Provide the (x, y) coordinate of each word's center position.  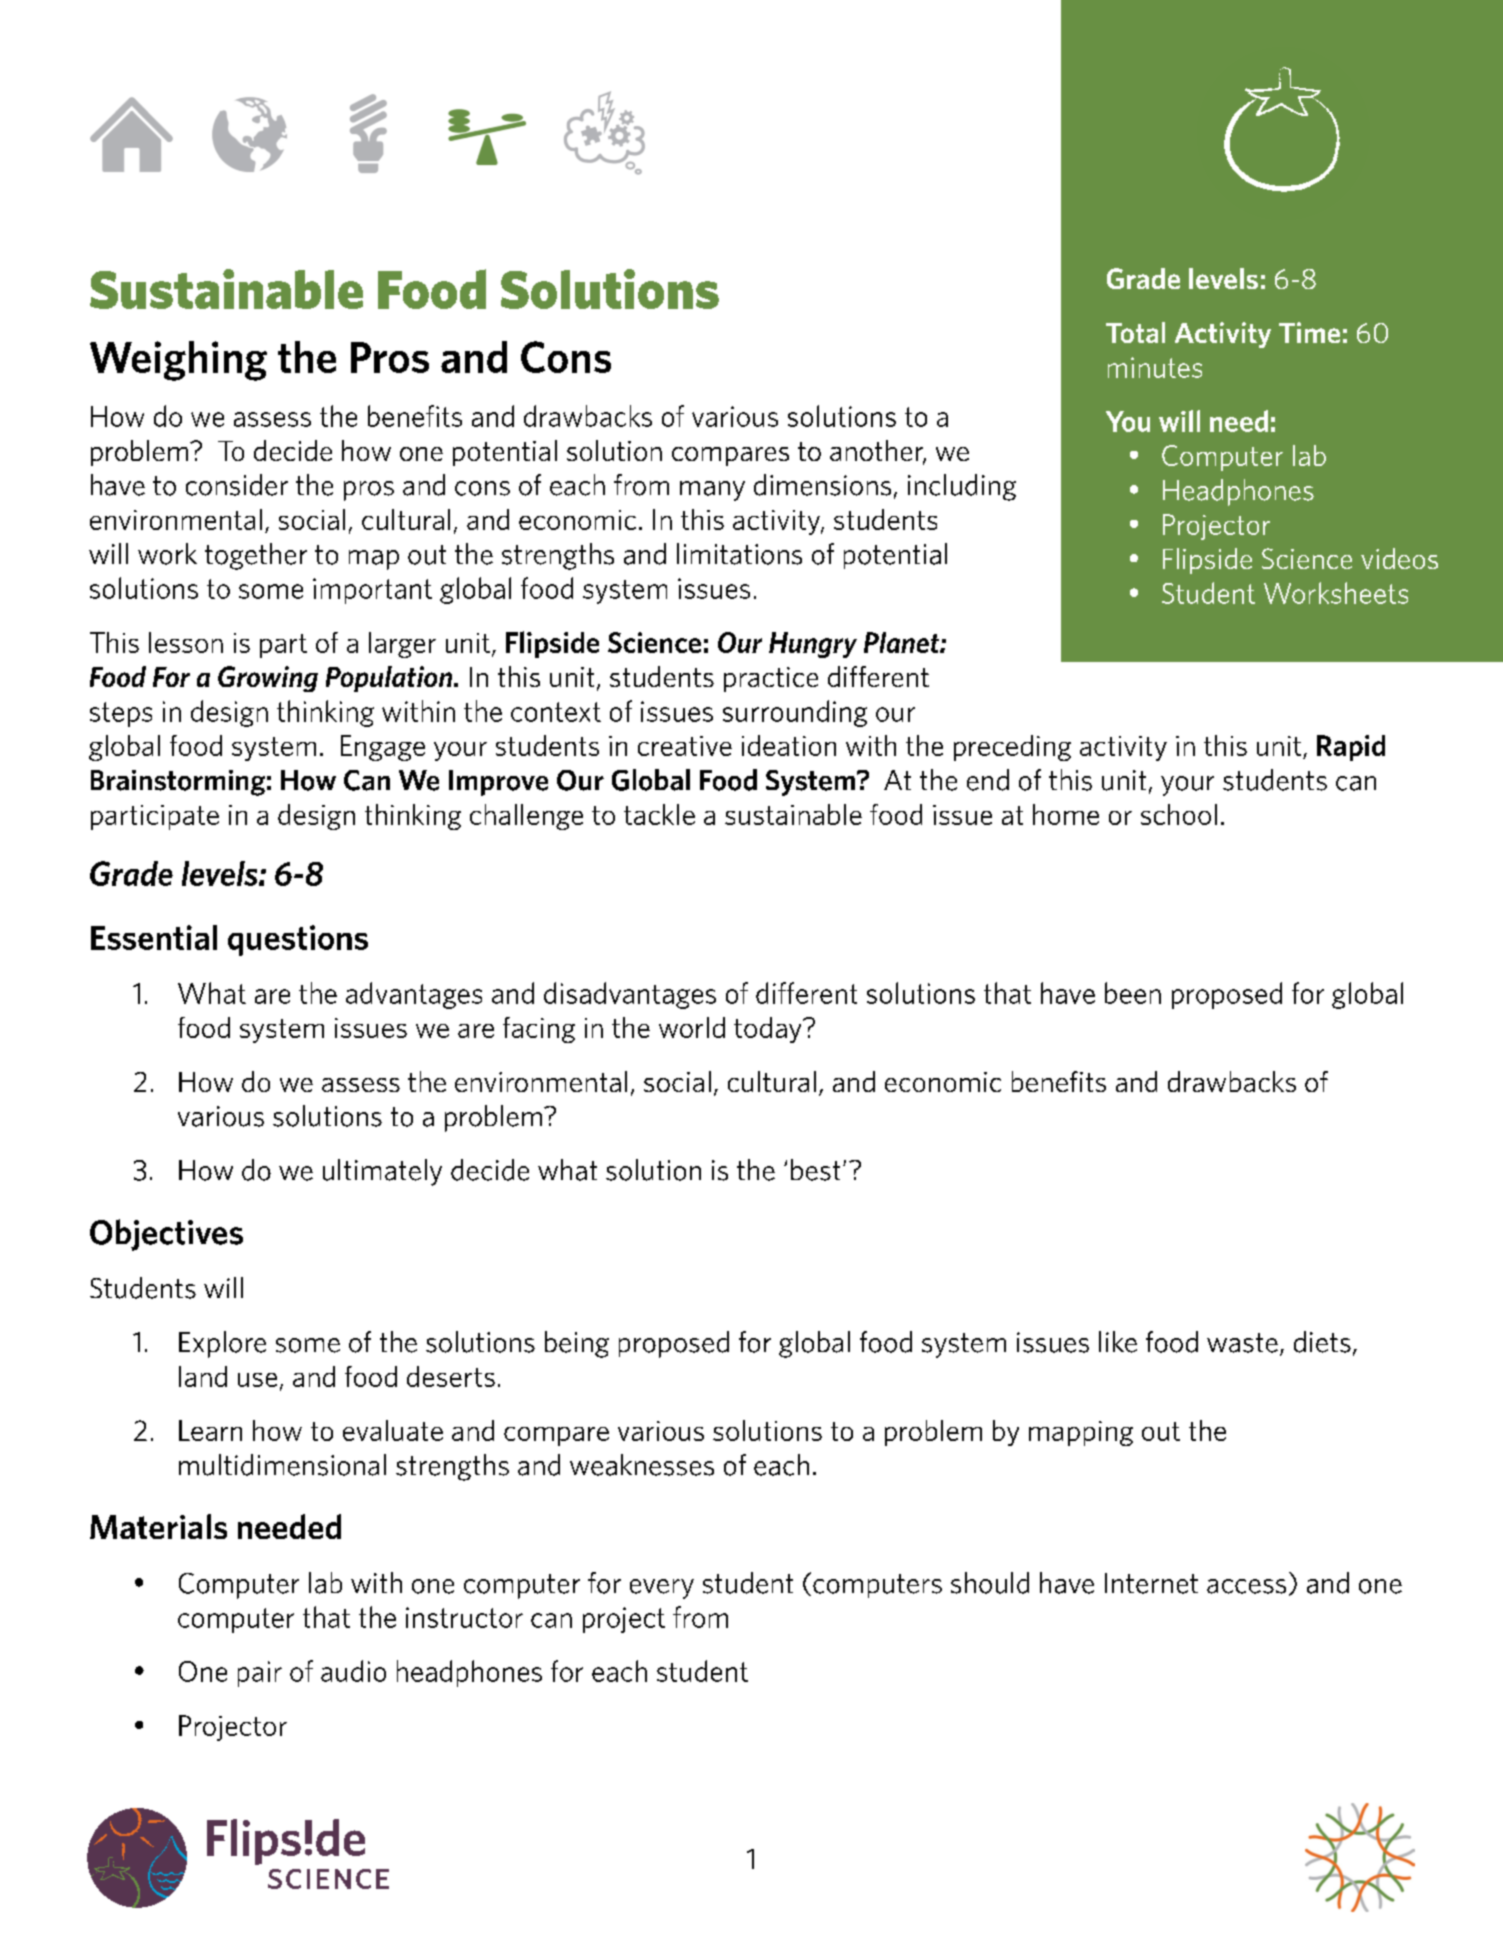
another (878, 452)
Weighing (178, 361)
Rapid (1351, 748)
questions (298, 940)
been (1133, 993)
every (662, 1589)
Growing (268, 679)
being (577, 1344)
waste (1242, 1343)
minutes (1155, 367)
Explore (222, 1344)
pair (260, 1674)
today (769, 1030)
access (1246, 1586)
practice (771, 679)
